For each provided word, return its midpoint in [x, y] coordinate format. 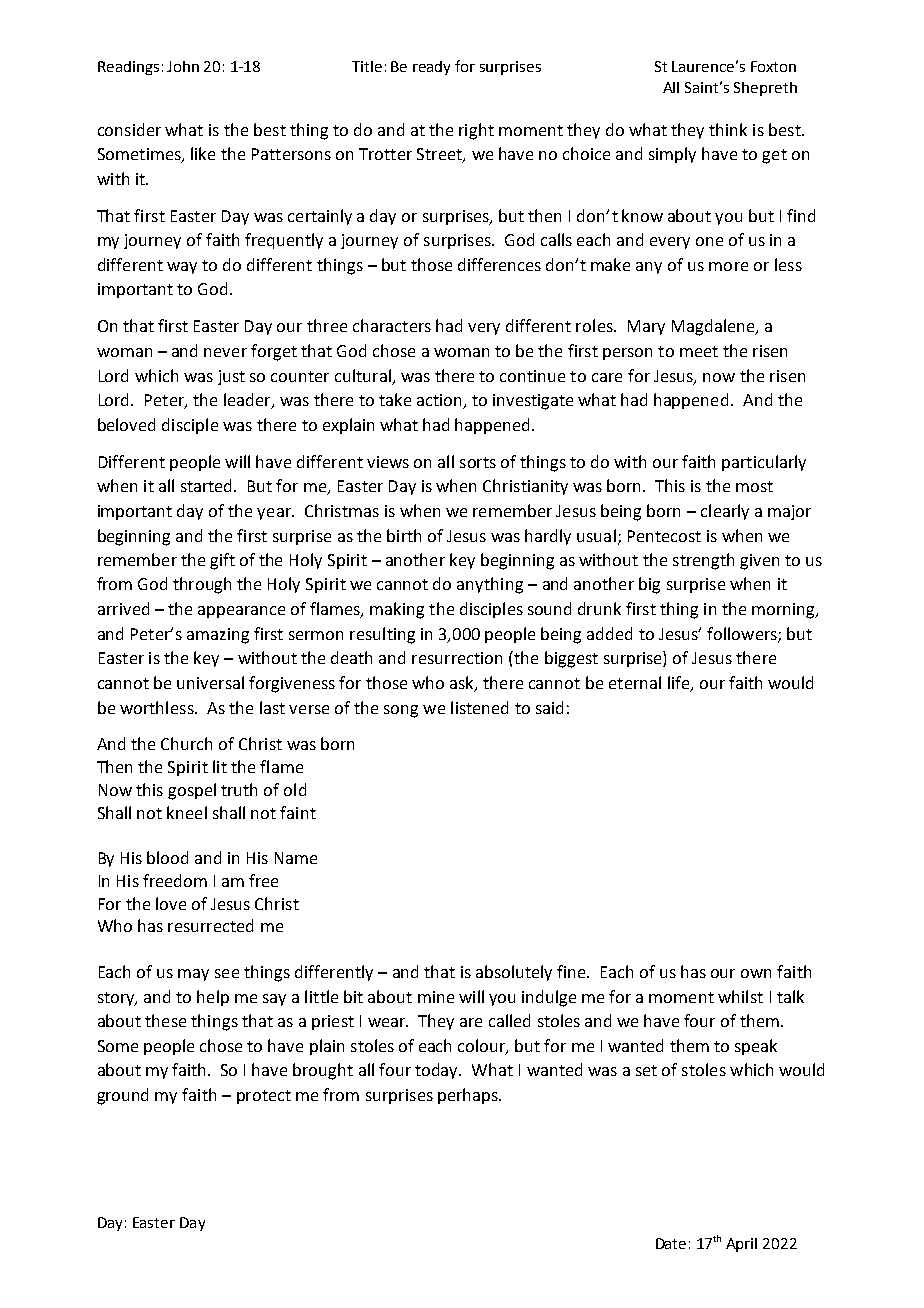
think [728, 129]
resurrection [457, 658]
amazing [218, 636]
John [183, 66]
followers [743, 634]
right [476, 131]
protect [264, 1097]
